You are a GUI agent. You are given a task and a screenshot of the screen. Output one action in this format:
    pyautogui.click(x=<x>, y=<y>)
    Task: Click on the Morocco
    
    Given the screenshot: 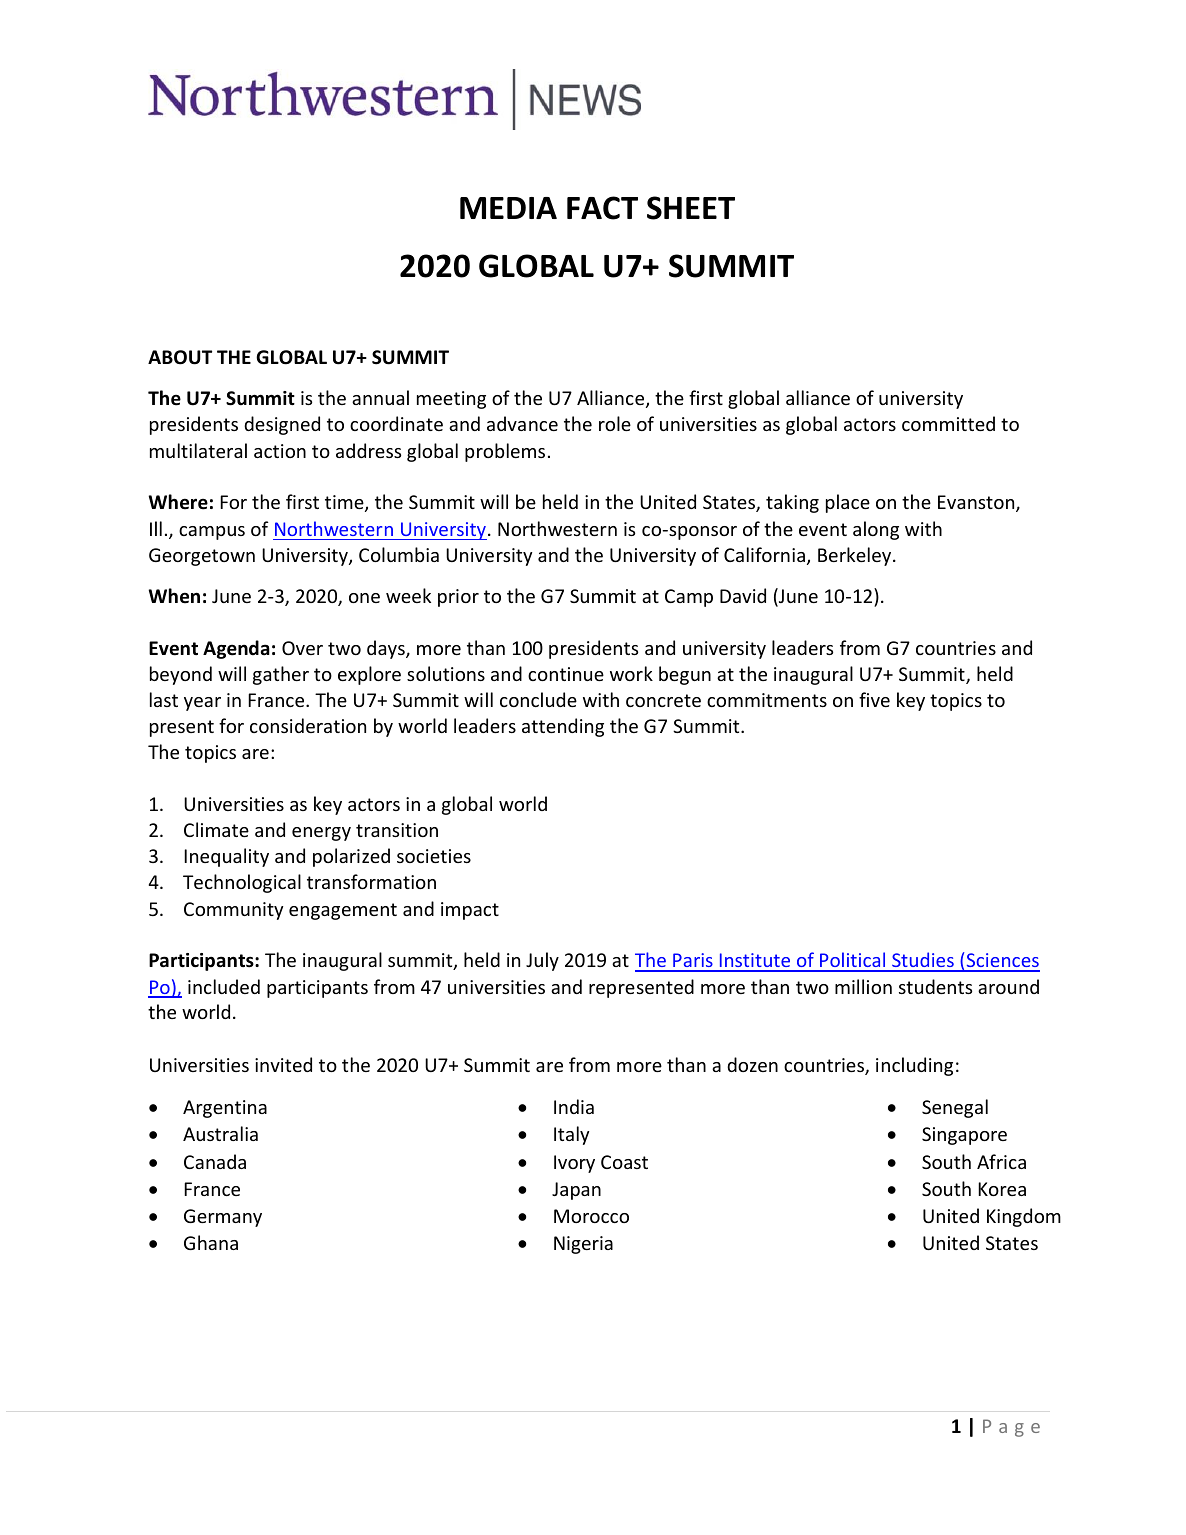 What is the action you would take?
    pyautogui.click(x=591, y=1216)
